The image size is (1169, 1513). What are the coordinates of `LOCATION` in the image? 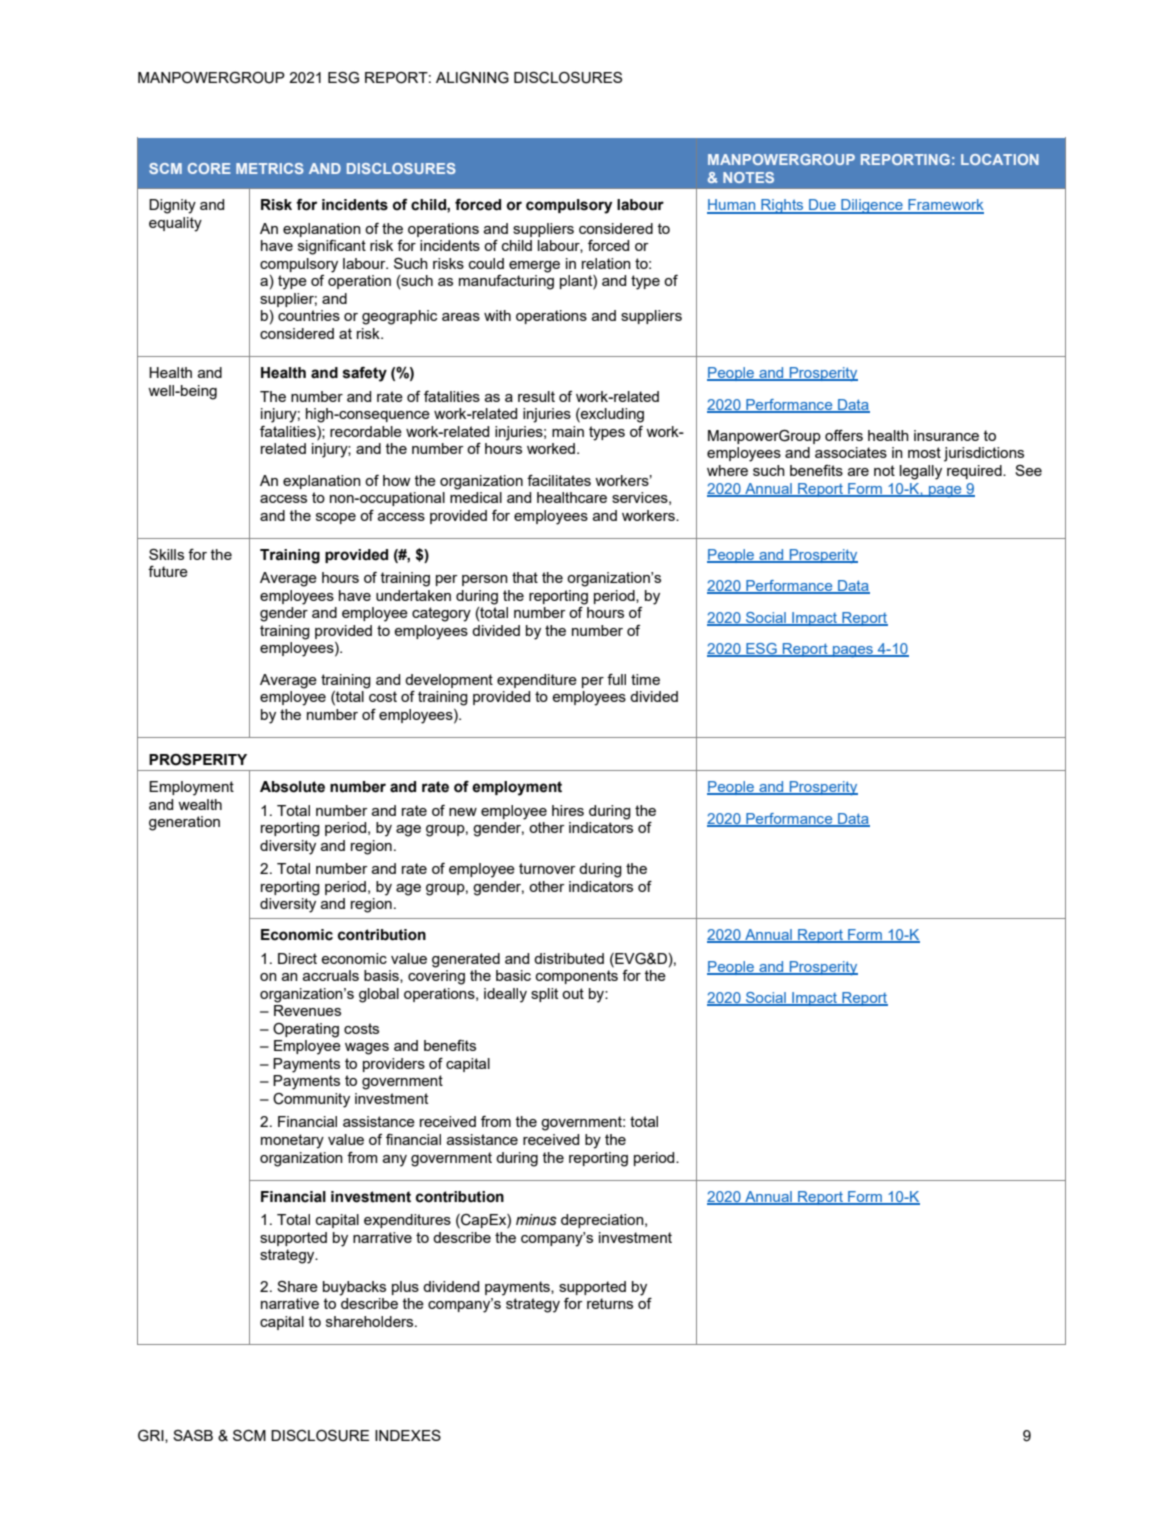 It's located at (1000, 159).
